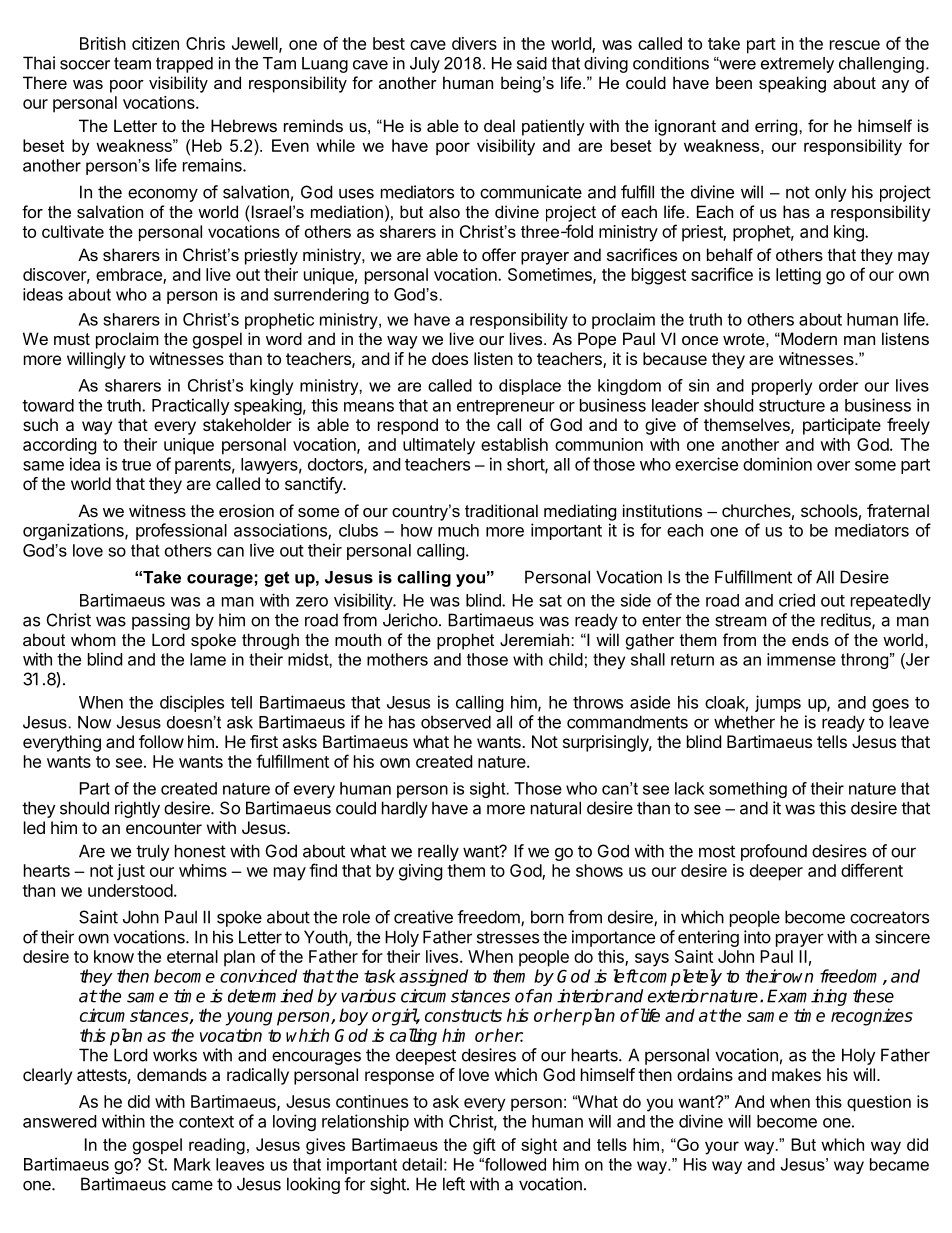  Describe the element at coordinates (132, 63) in the page. I see `team` at that location.
